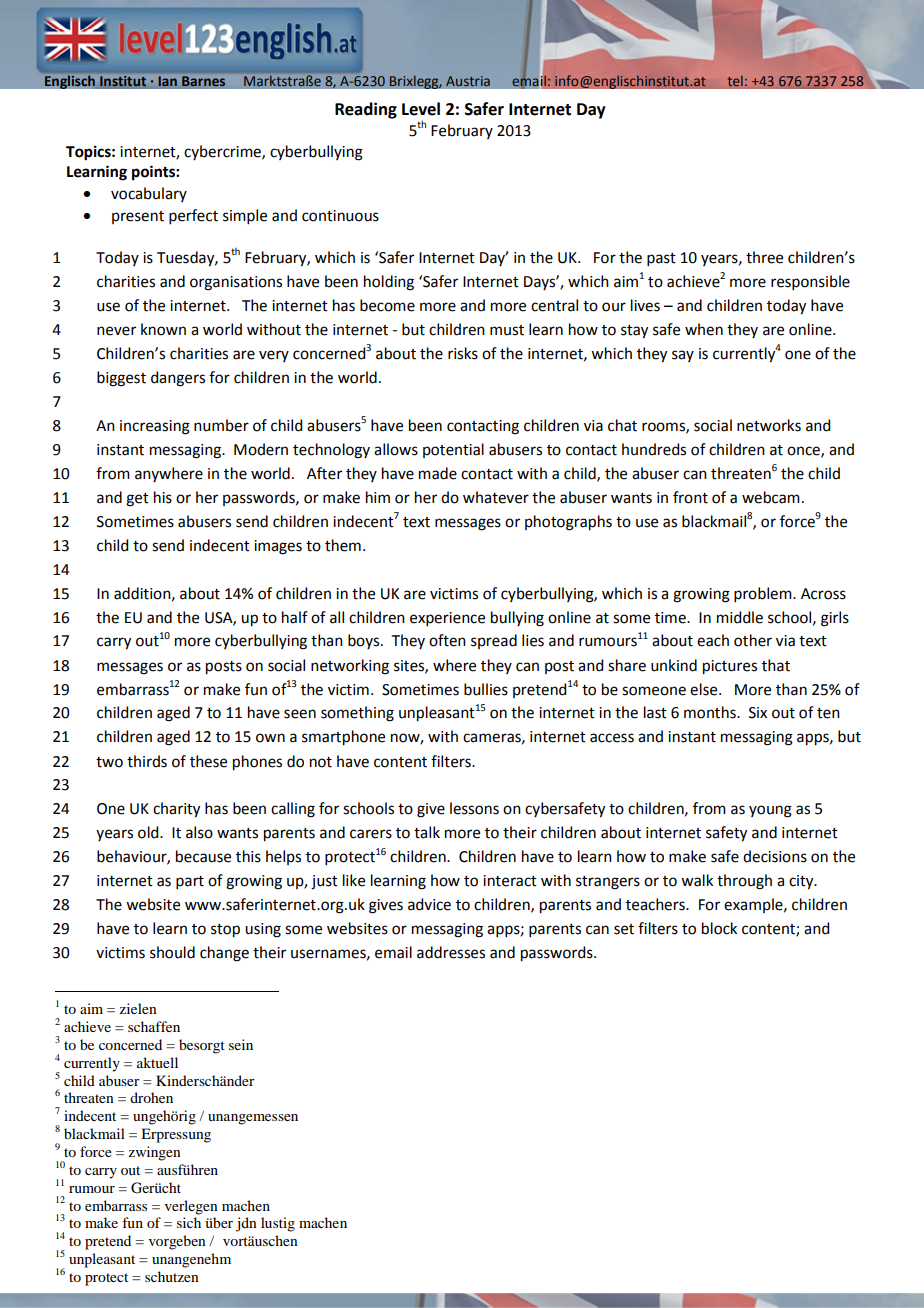 The image size is (924, 1308). Describe the element at coordinates (468, 81) in the document. I see `Austria` at that location.
